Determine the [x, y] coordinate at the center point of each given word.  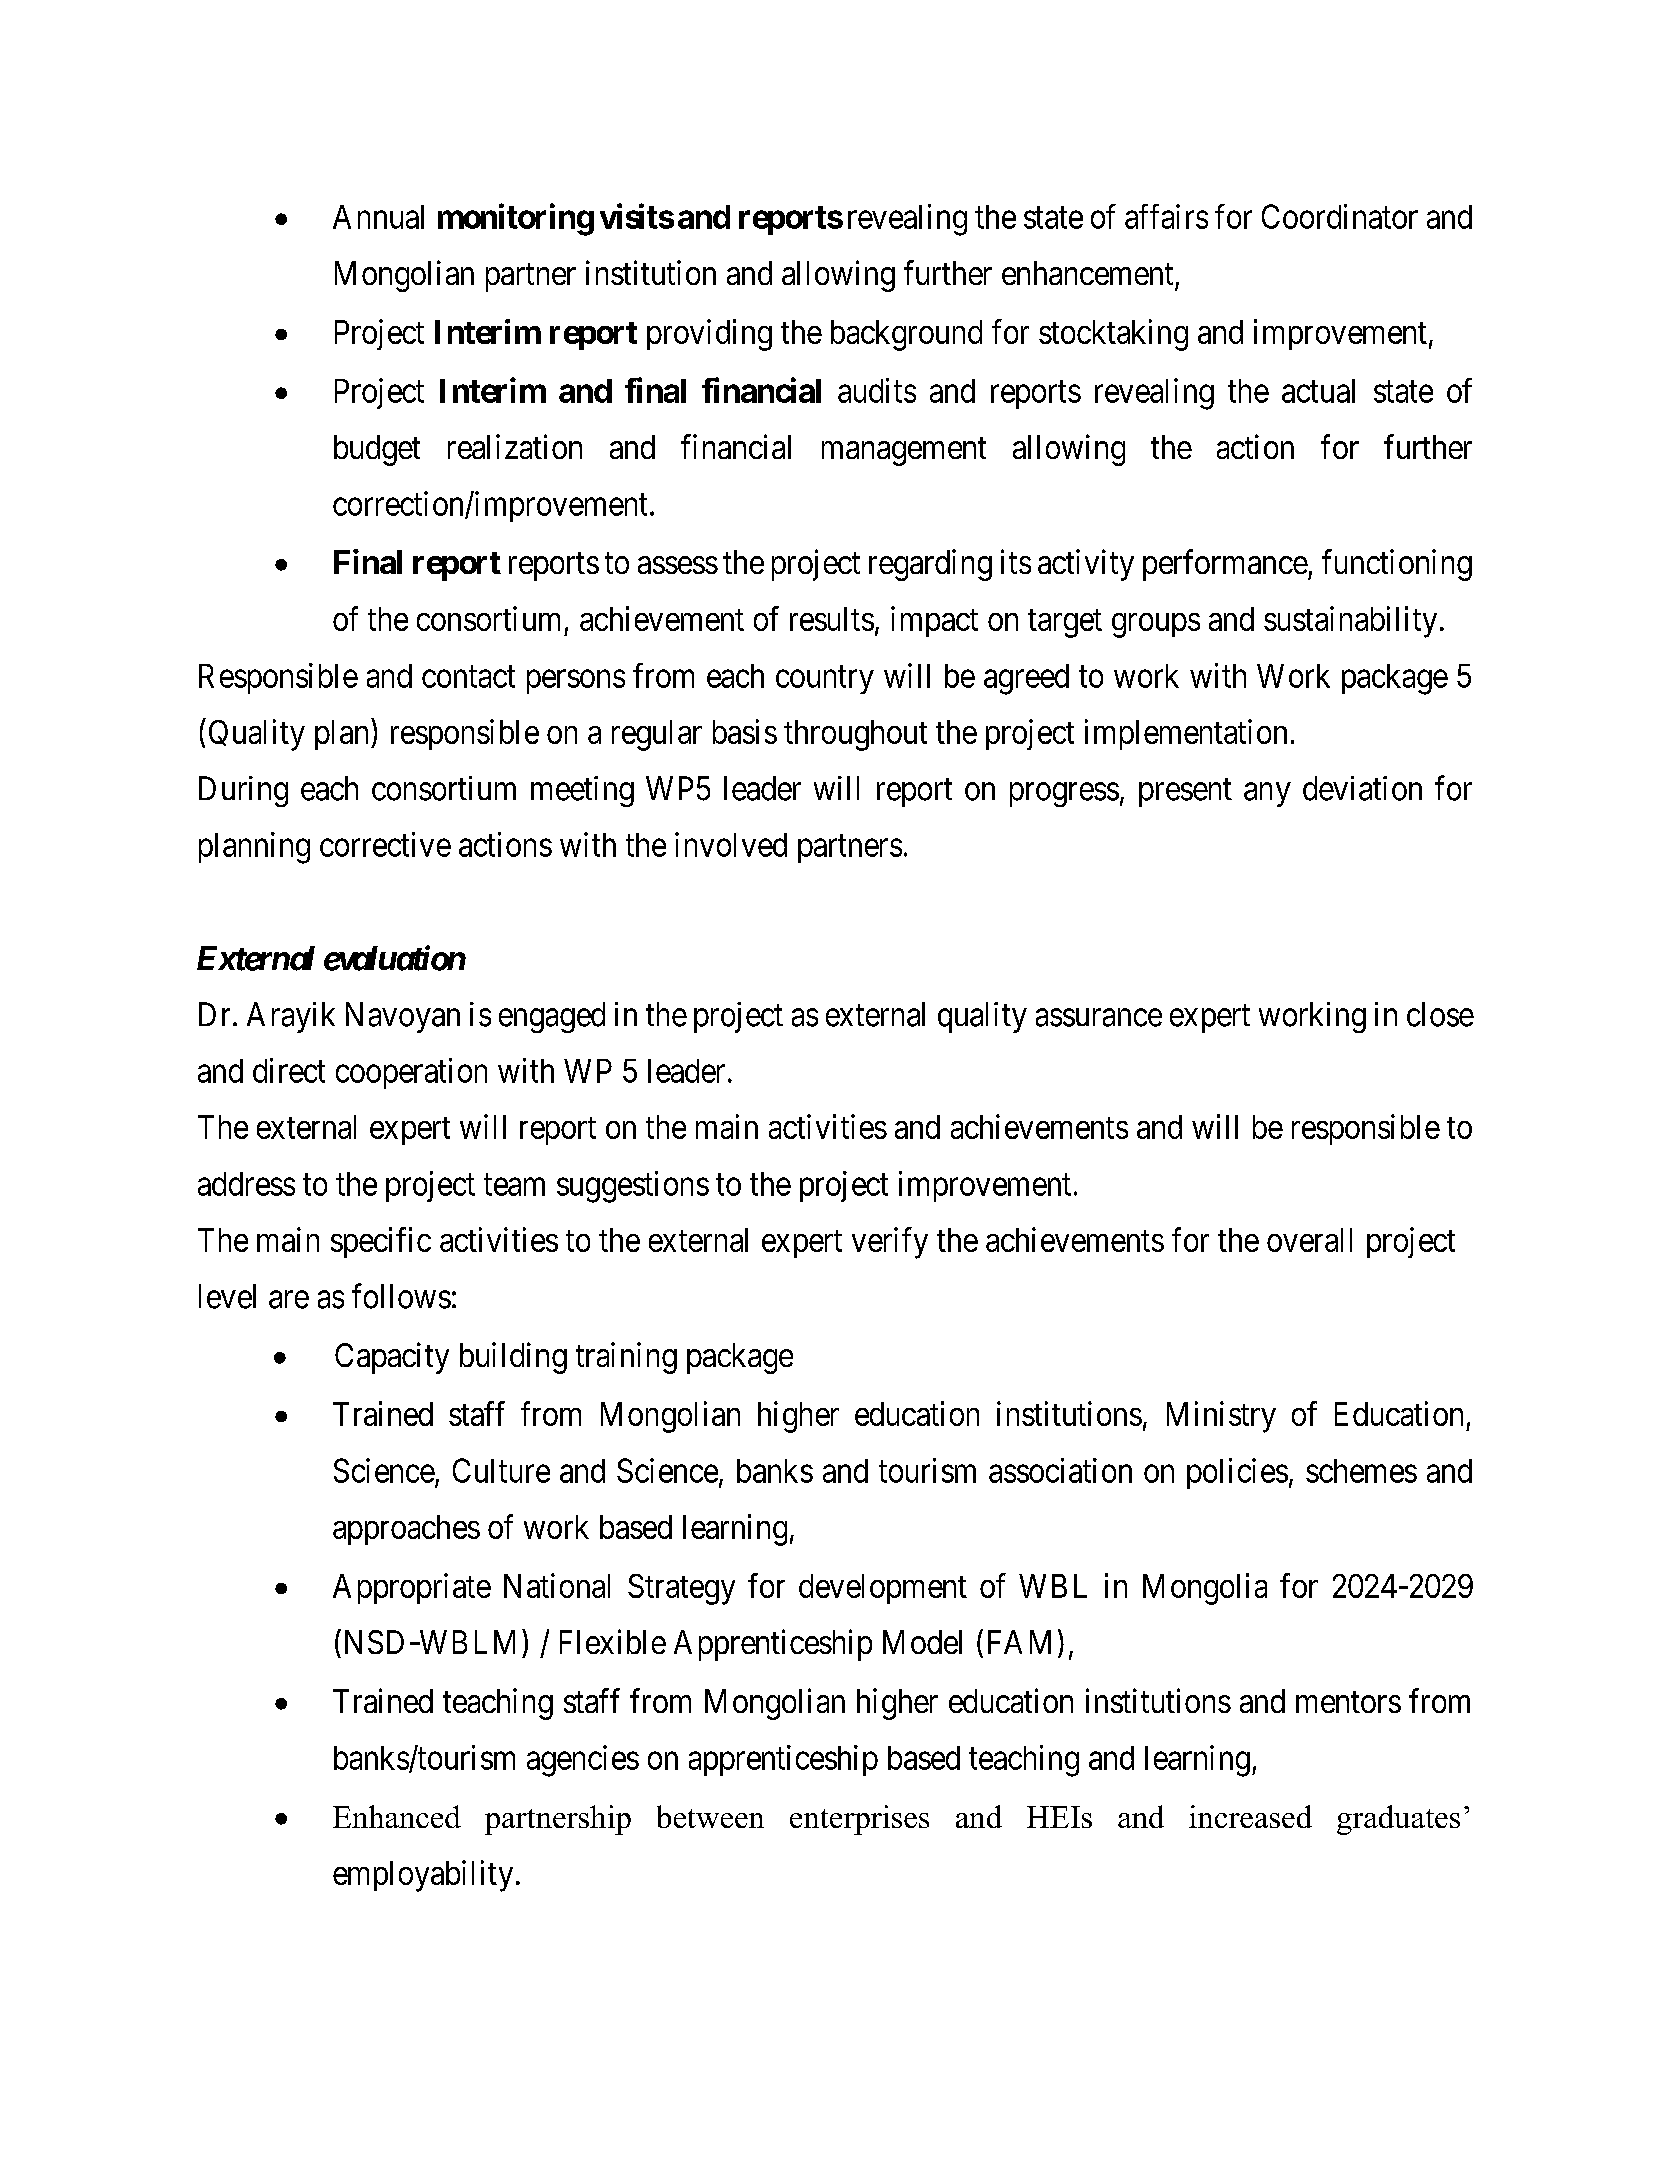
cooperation [411, 1073]
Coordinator [1340, 216]
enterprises [859, 1820]
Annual [378, 217]
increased [1250, 1816]
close [1440, 1014]
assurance [1099, 1018]
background [906, 335]
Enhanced [397, 1816]
